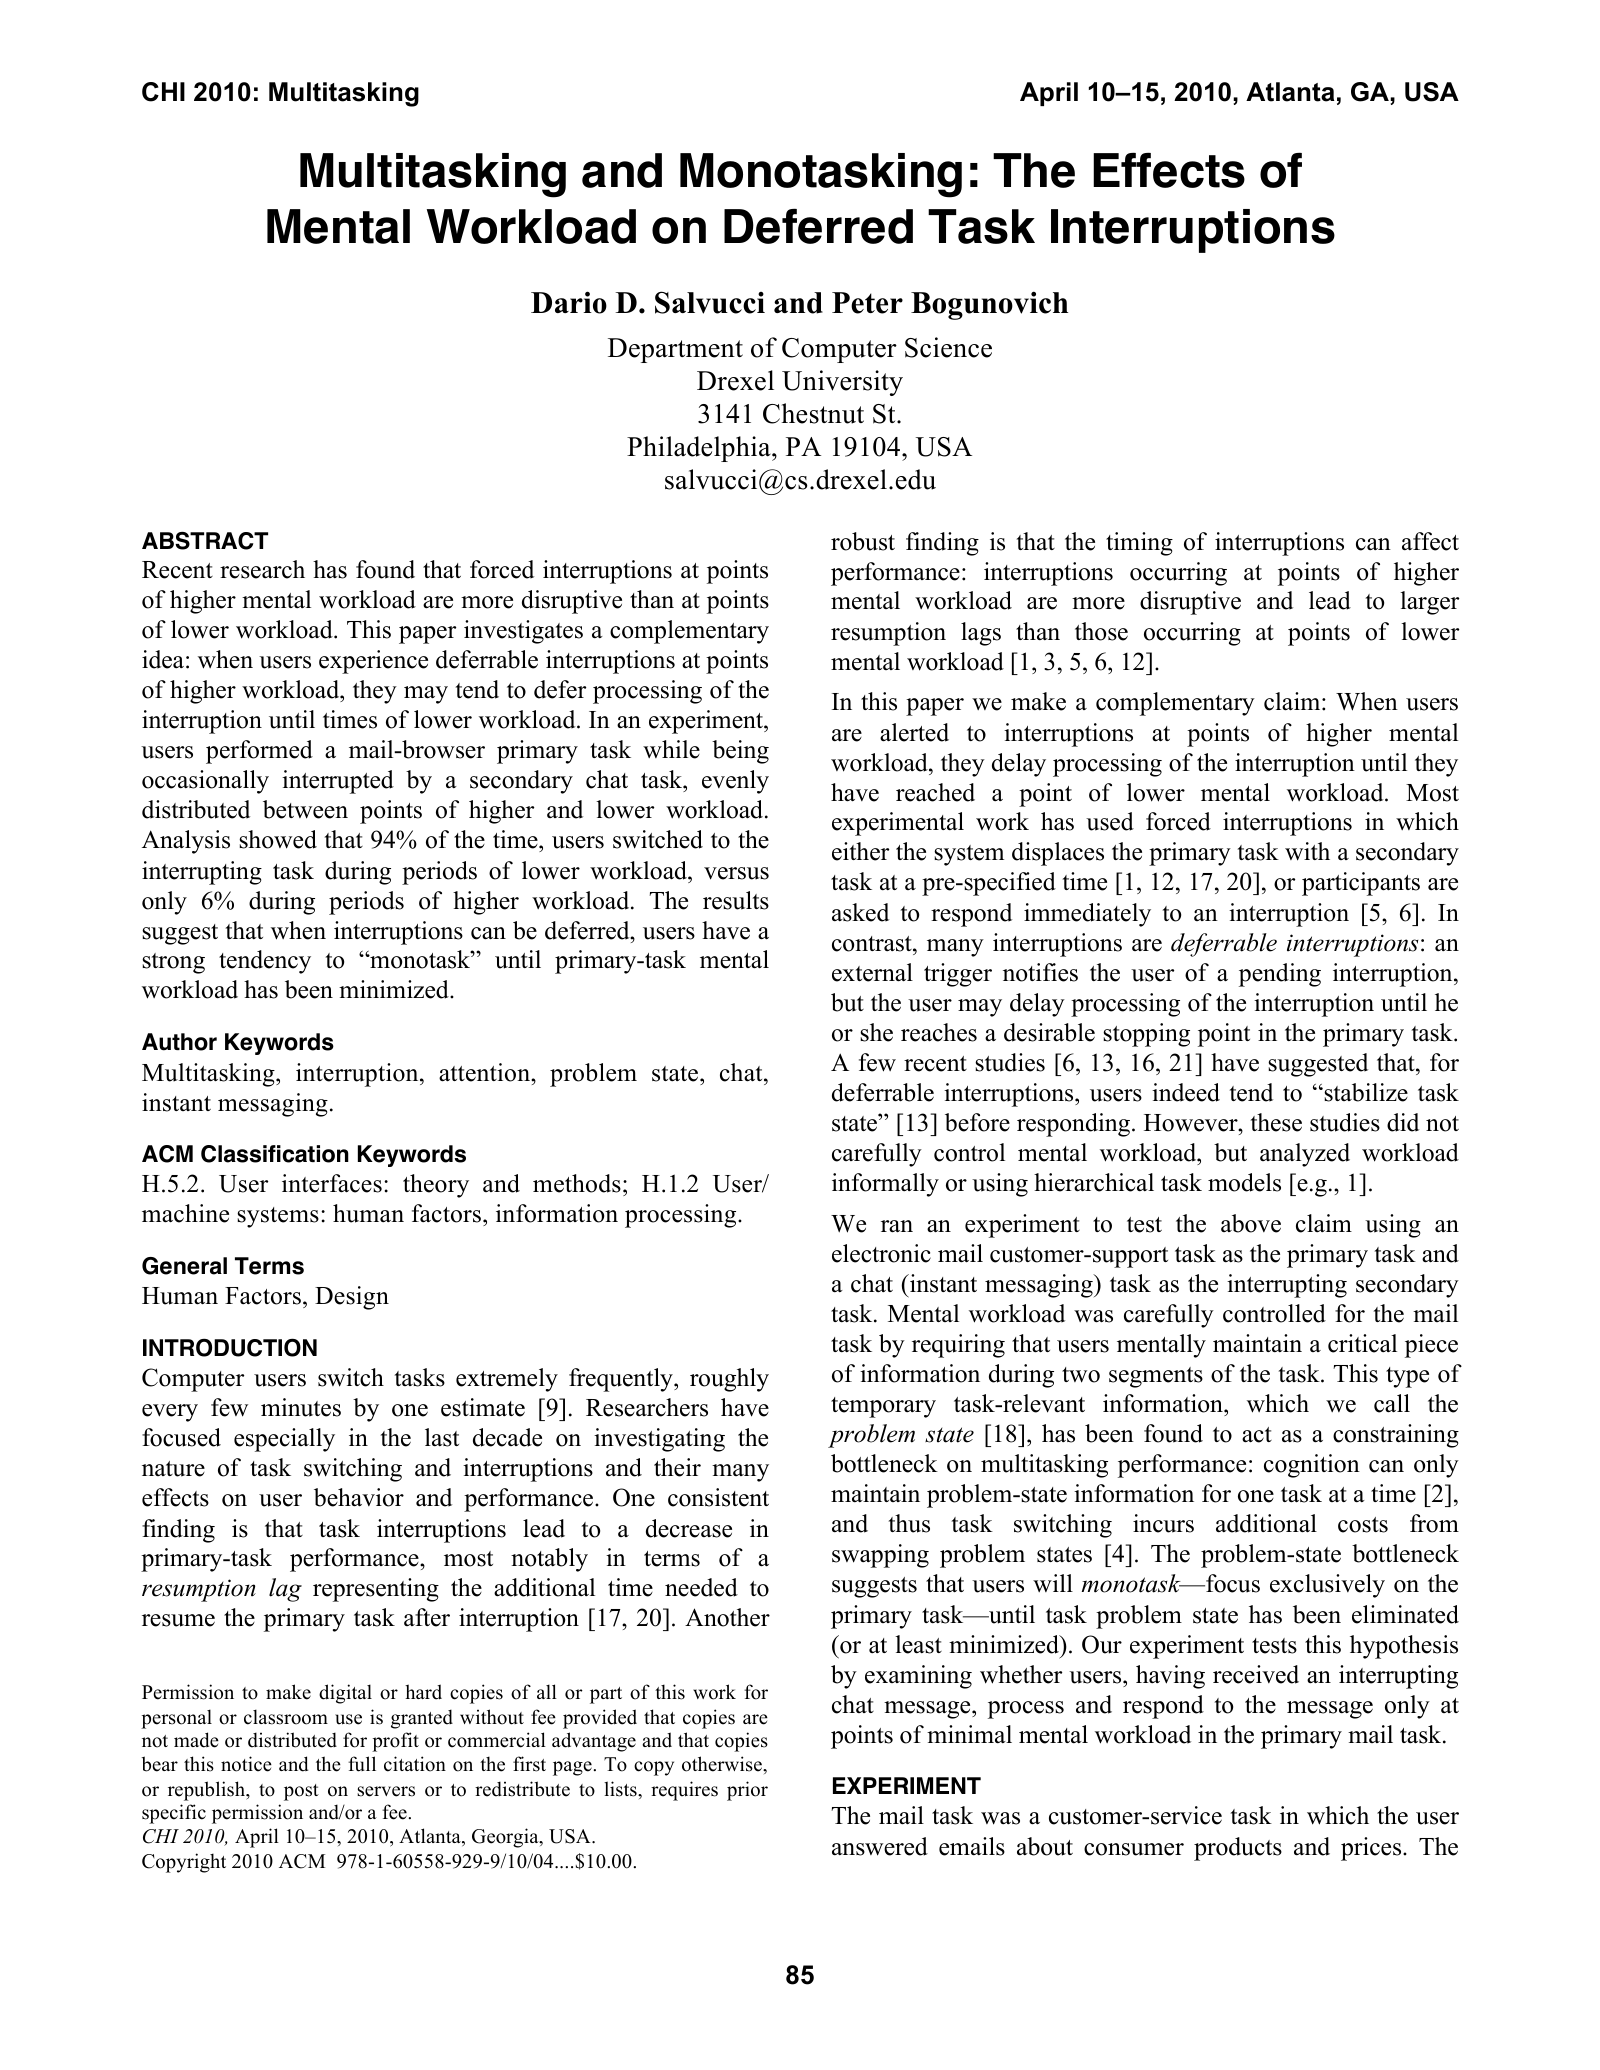  What do you see at coordinates (876, 1032) in the screenshot?
I see `she` at bounding box center [876, 1032].
